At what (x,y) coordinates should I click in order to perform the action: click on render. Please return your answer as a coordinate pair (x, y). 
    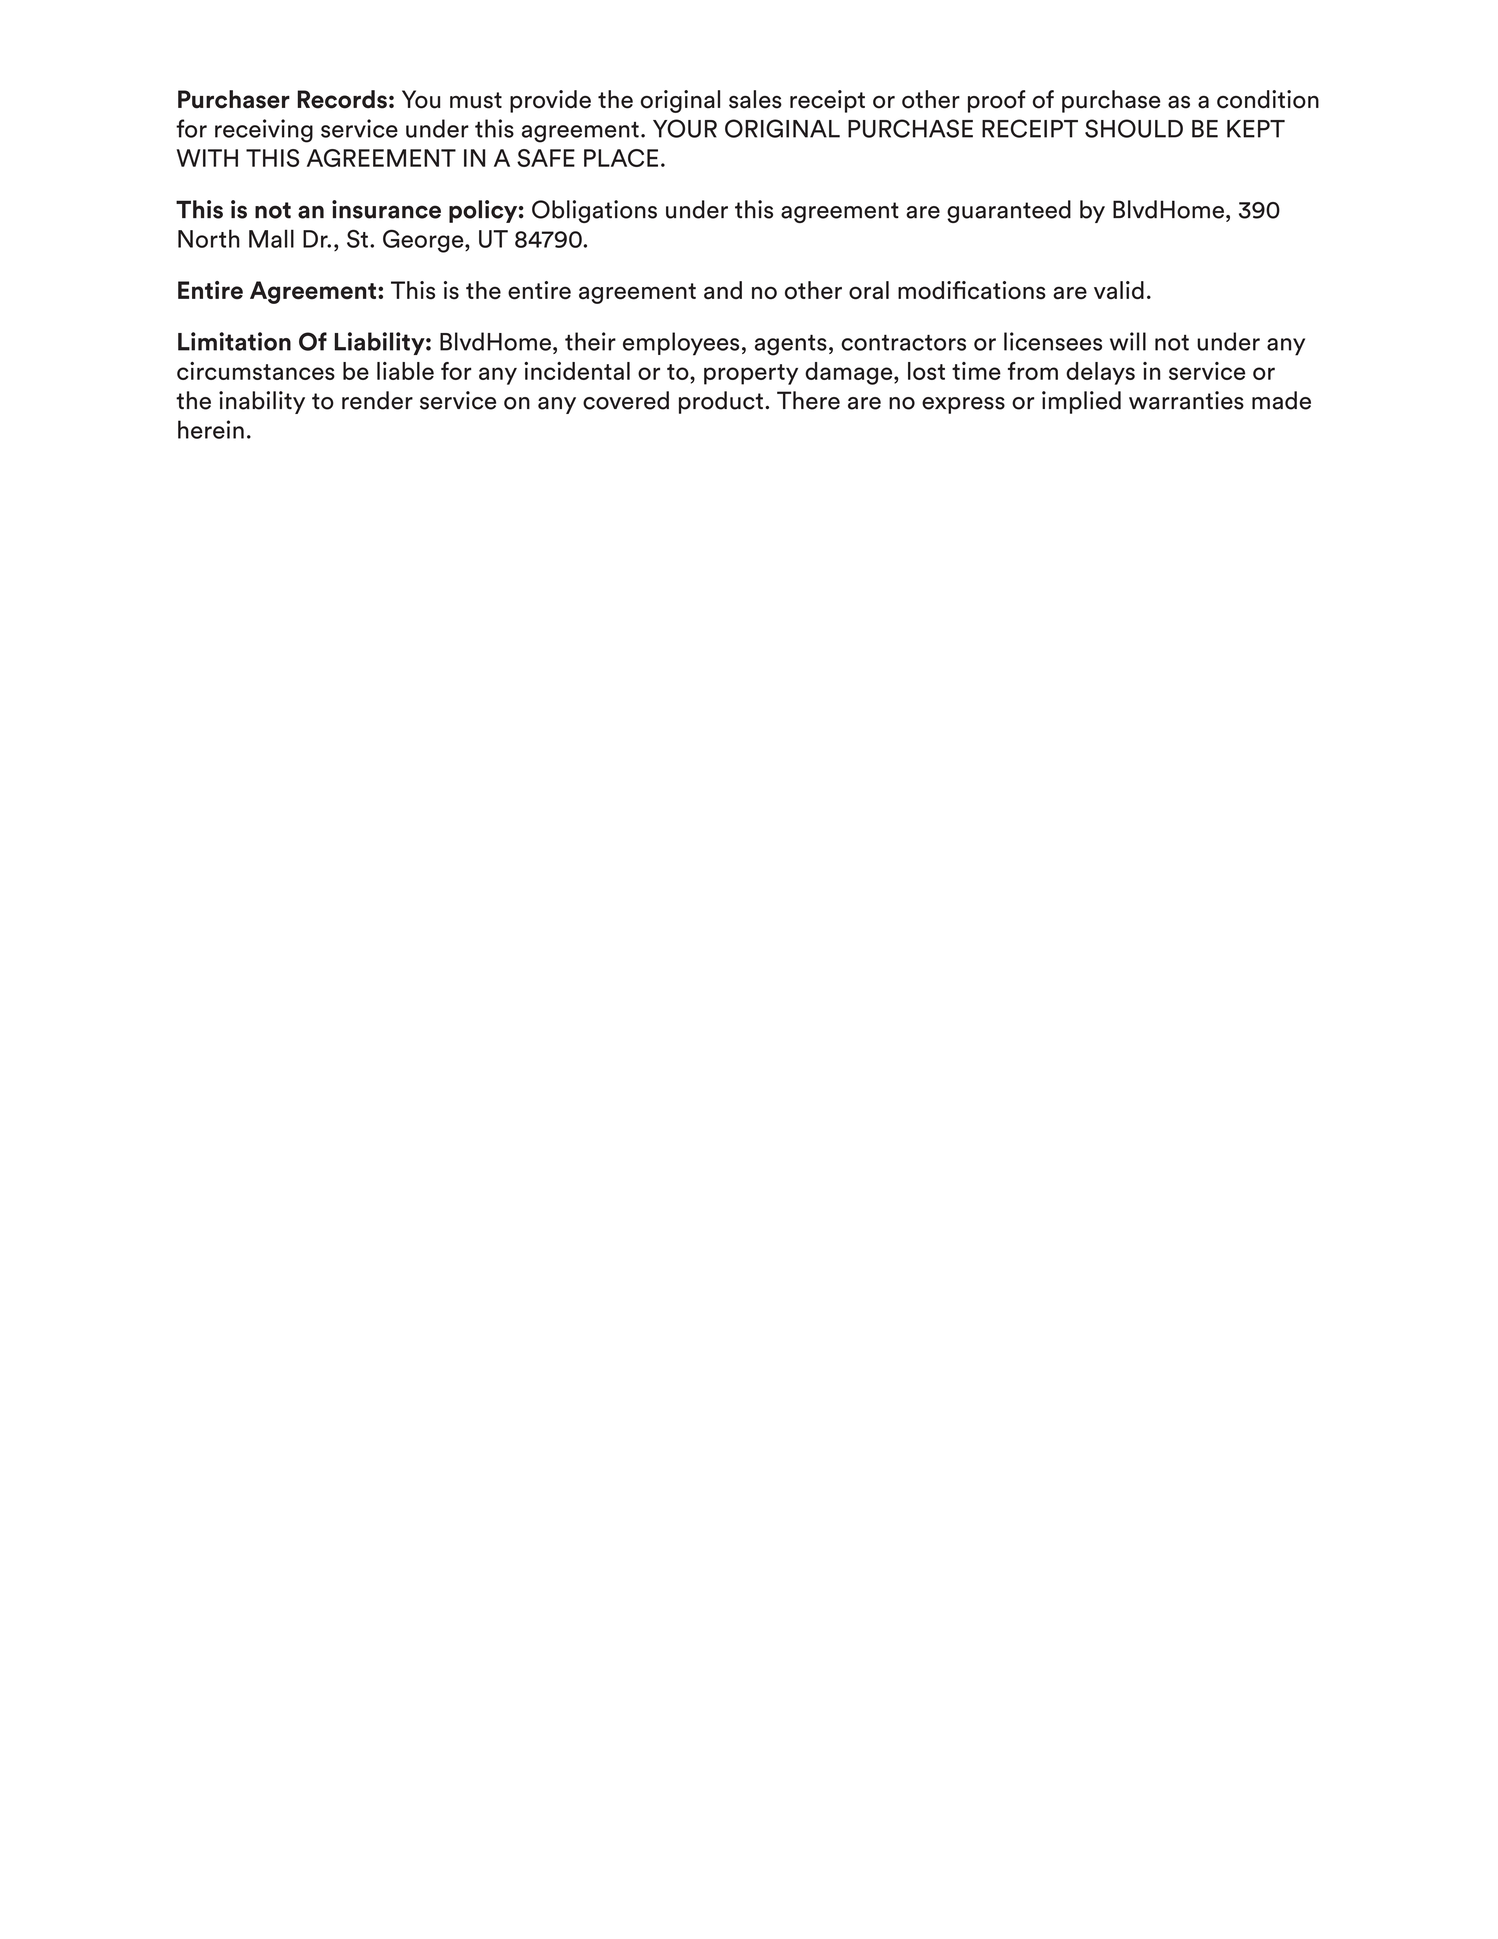
    Looking at the image, I should click on (377, 400).
